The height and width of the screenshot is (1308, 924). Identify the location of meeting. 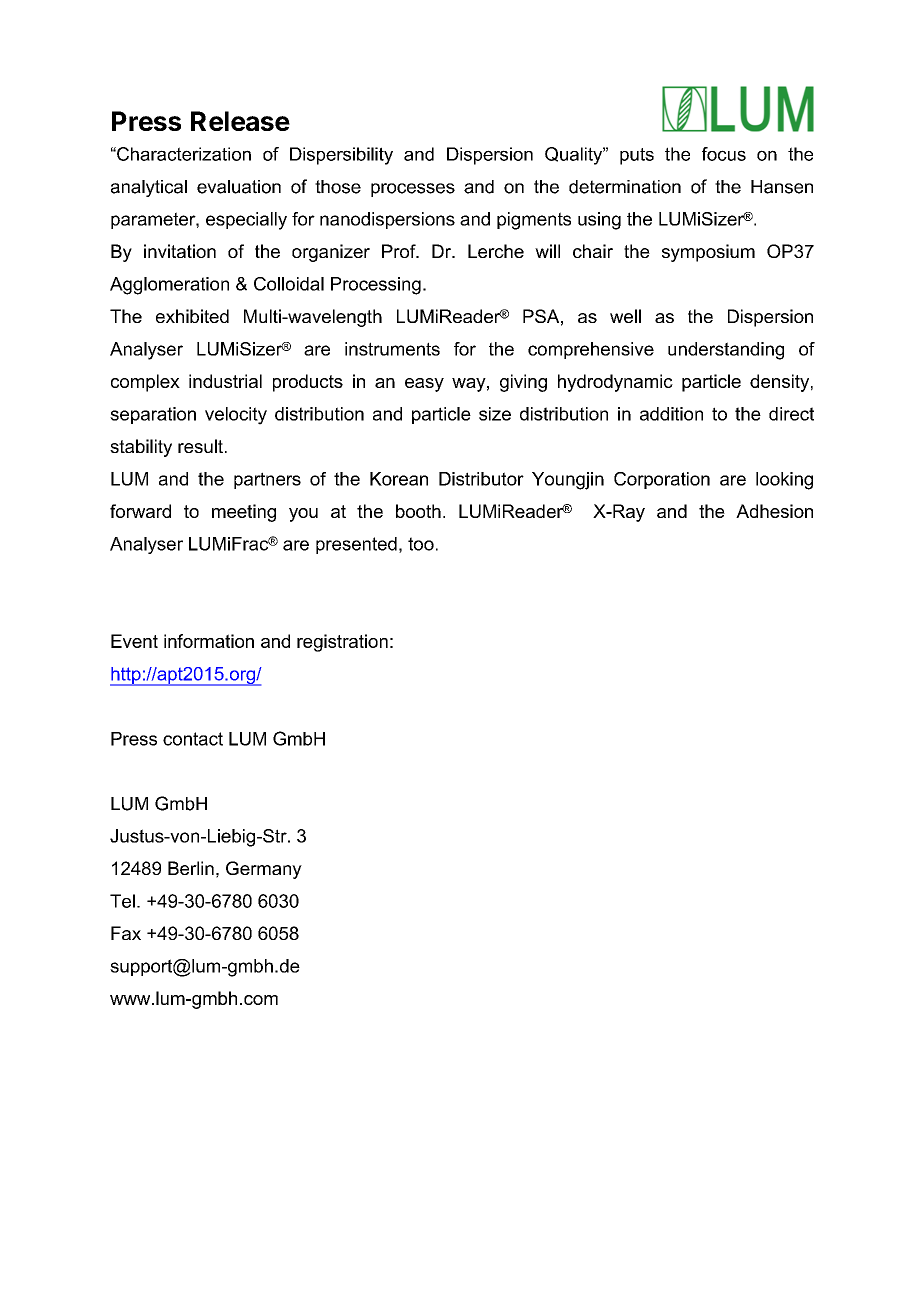
(244, 513).
